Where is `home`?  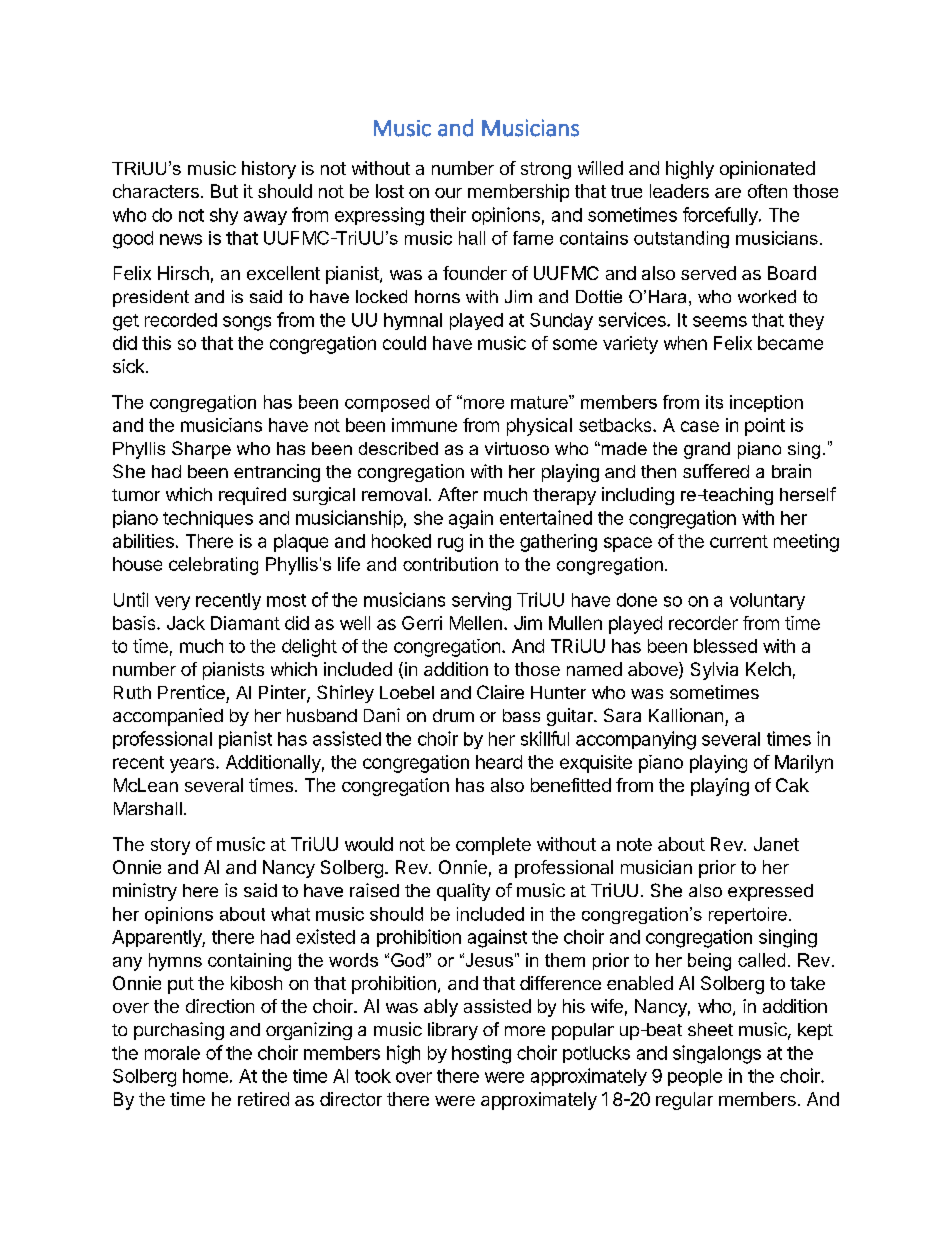
home is located at coordinates (205, 1076).
